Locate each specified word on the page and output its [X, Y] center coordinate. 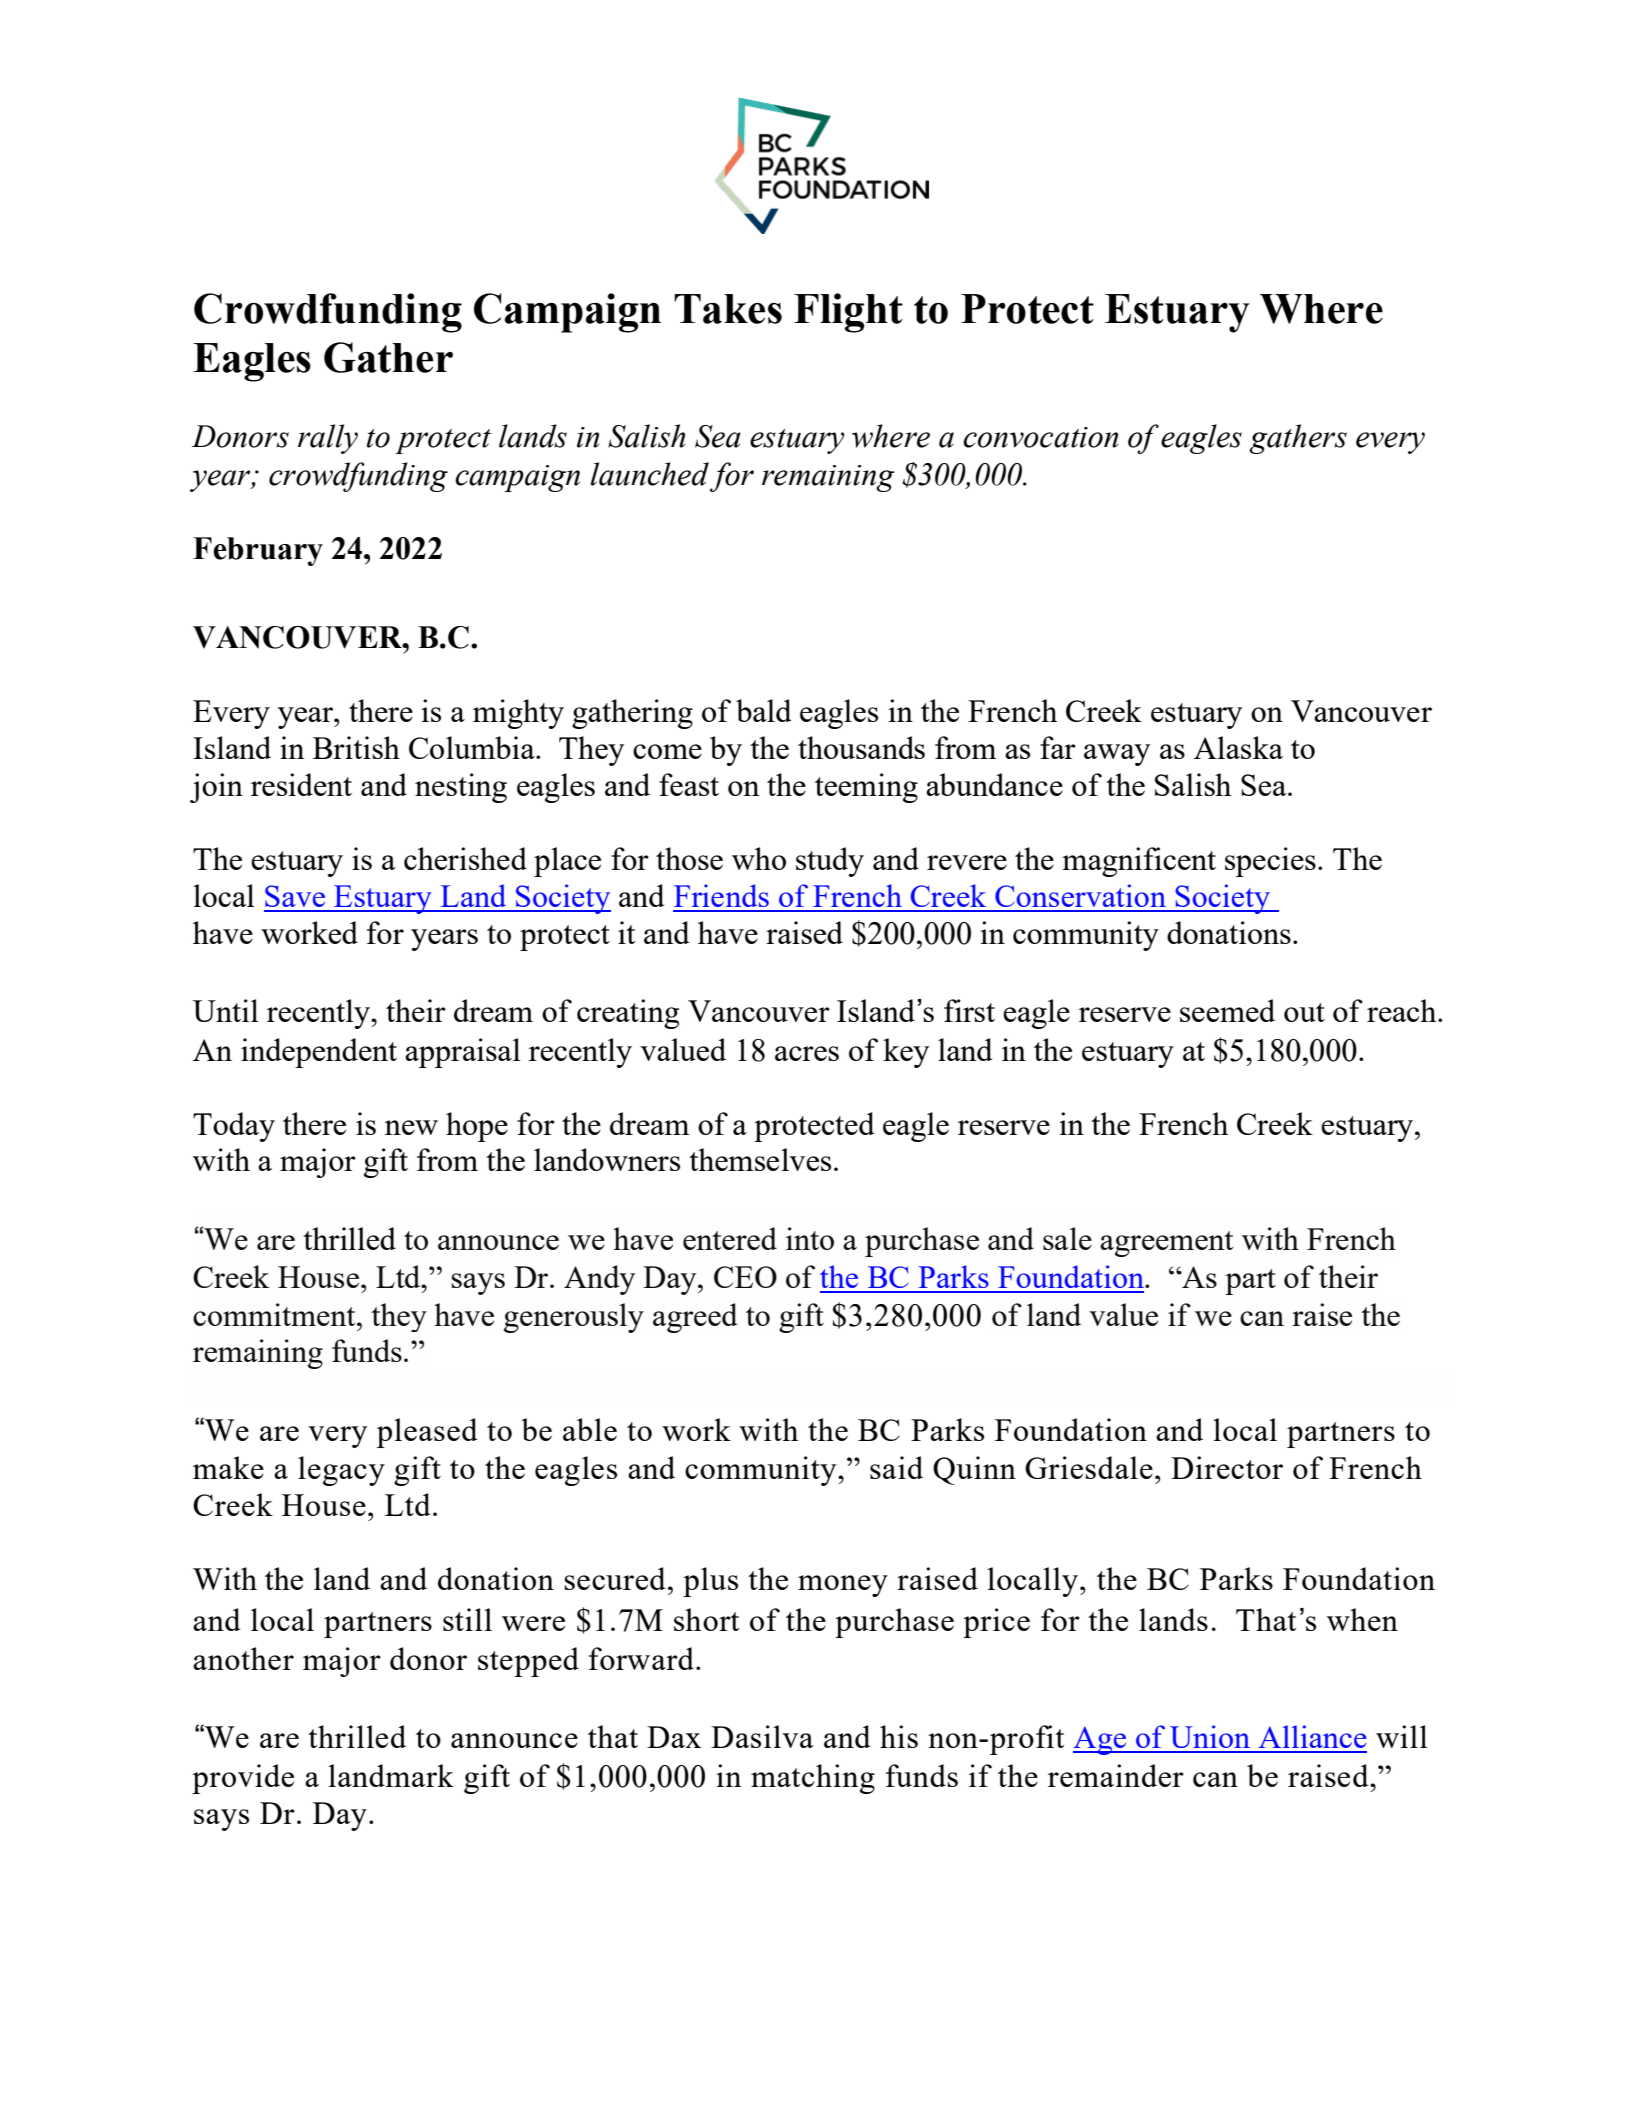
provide [243, 1779]
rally [328, 439]
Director [1227, 1467]
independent [319, 1053]
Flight [848, 313]
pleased [427, 1433]
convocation [1040, 437]
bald [764, 710]
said [896, 1467]
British [356, 747]
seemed [1227, 1010]
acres [807, 1053]
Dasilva [762, 1736]
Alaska [1238, 747]
